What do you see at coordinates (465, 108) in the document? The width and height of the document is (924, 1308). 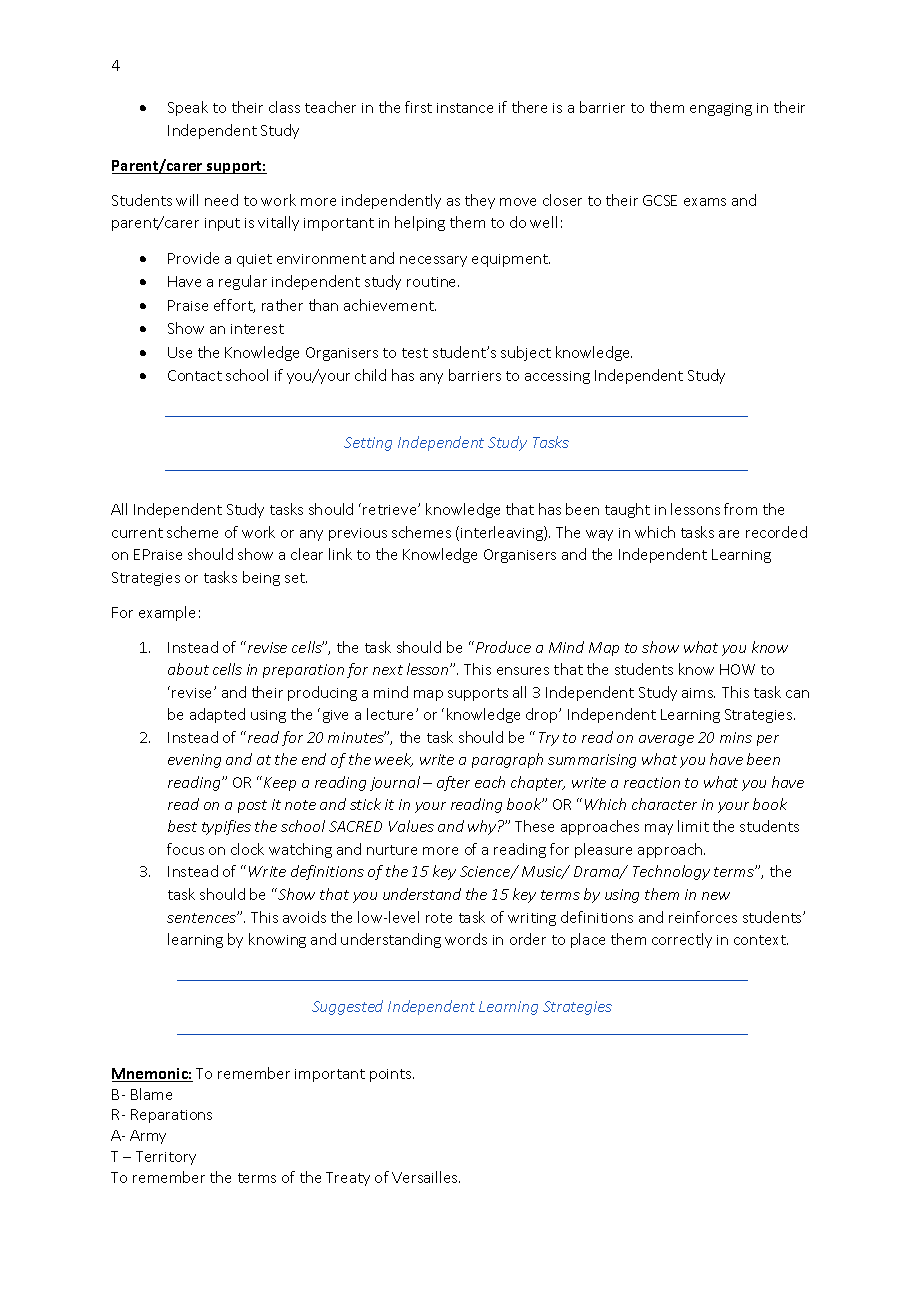 I see `instance` at bounding box center [465, 108].
